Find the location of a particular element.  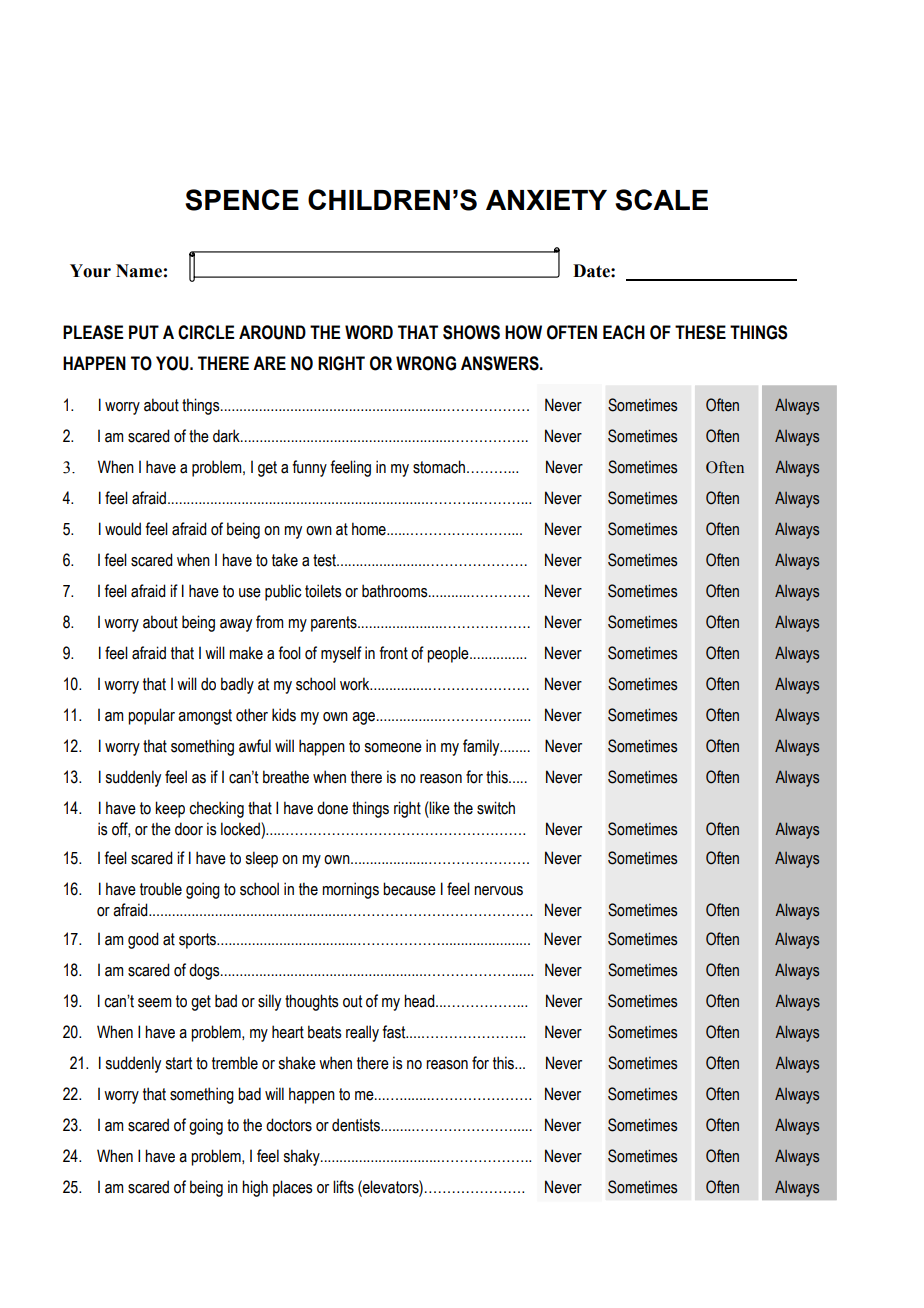

family is located at coordinates (482, 747).
